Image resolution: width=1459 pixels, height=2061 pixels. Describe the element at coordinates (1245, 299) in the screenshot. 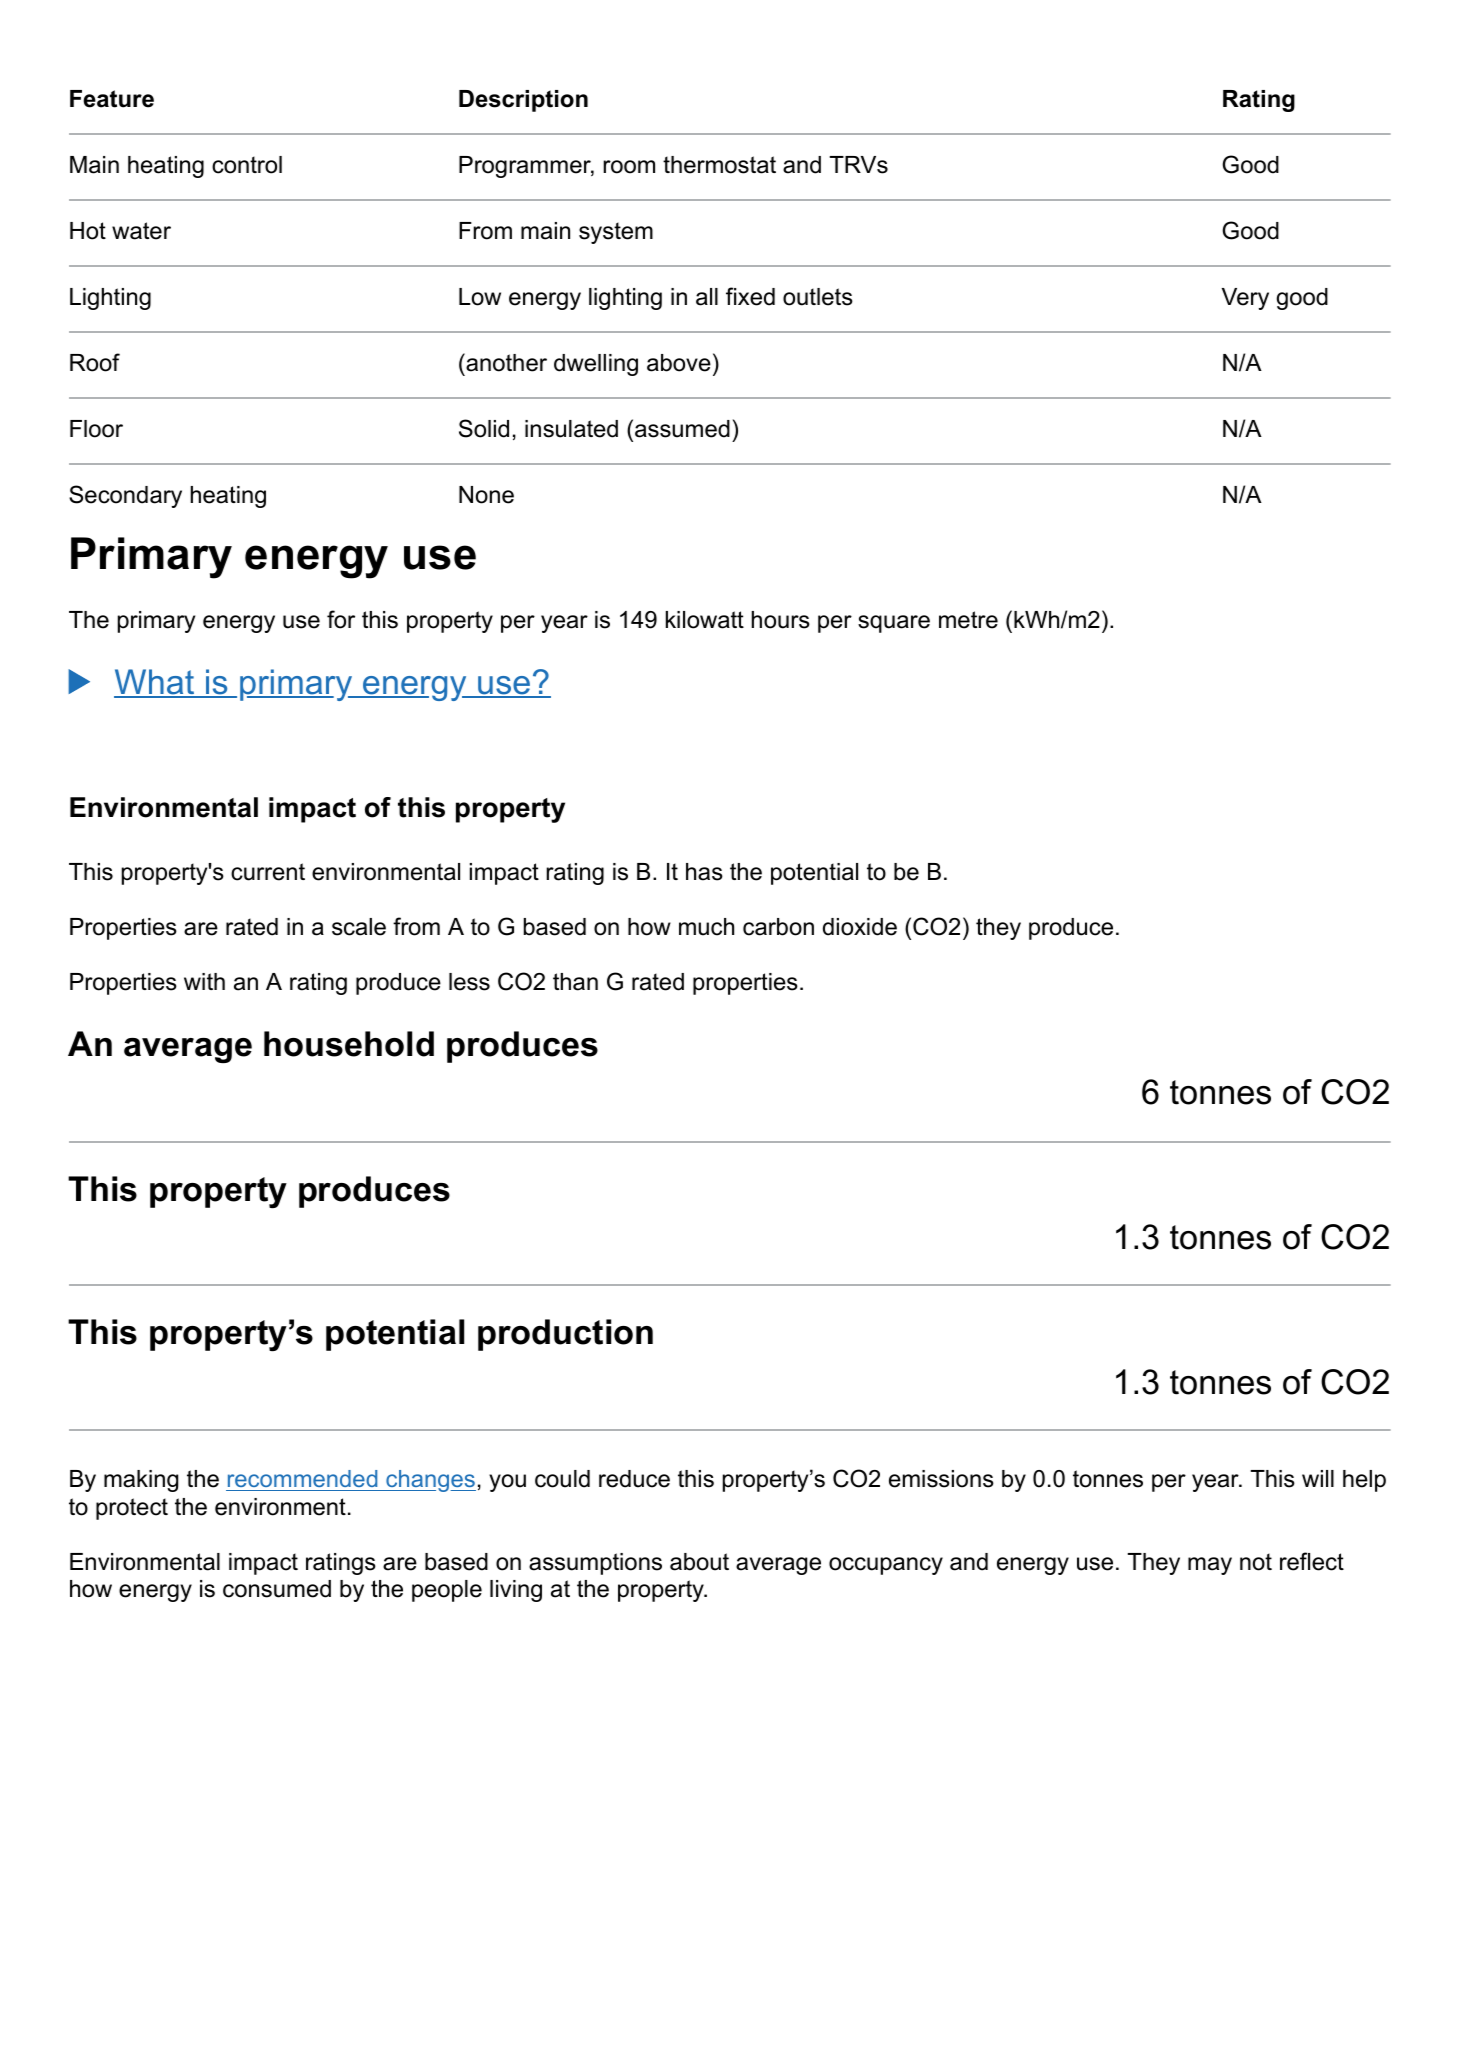

I see `Very` at that location.
